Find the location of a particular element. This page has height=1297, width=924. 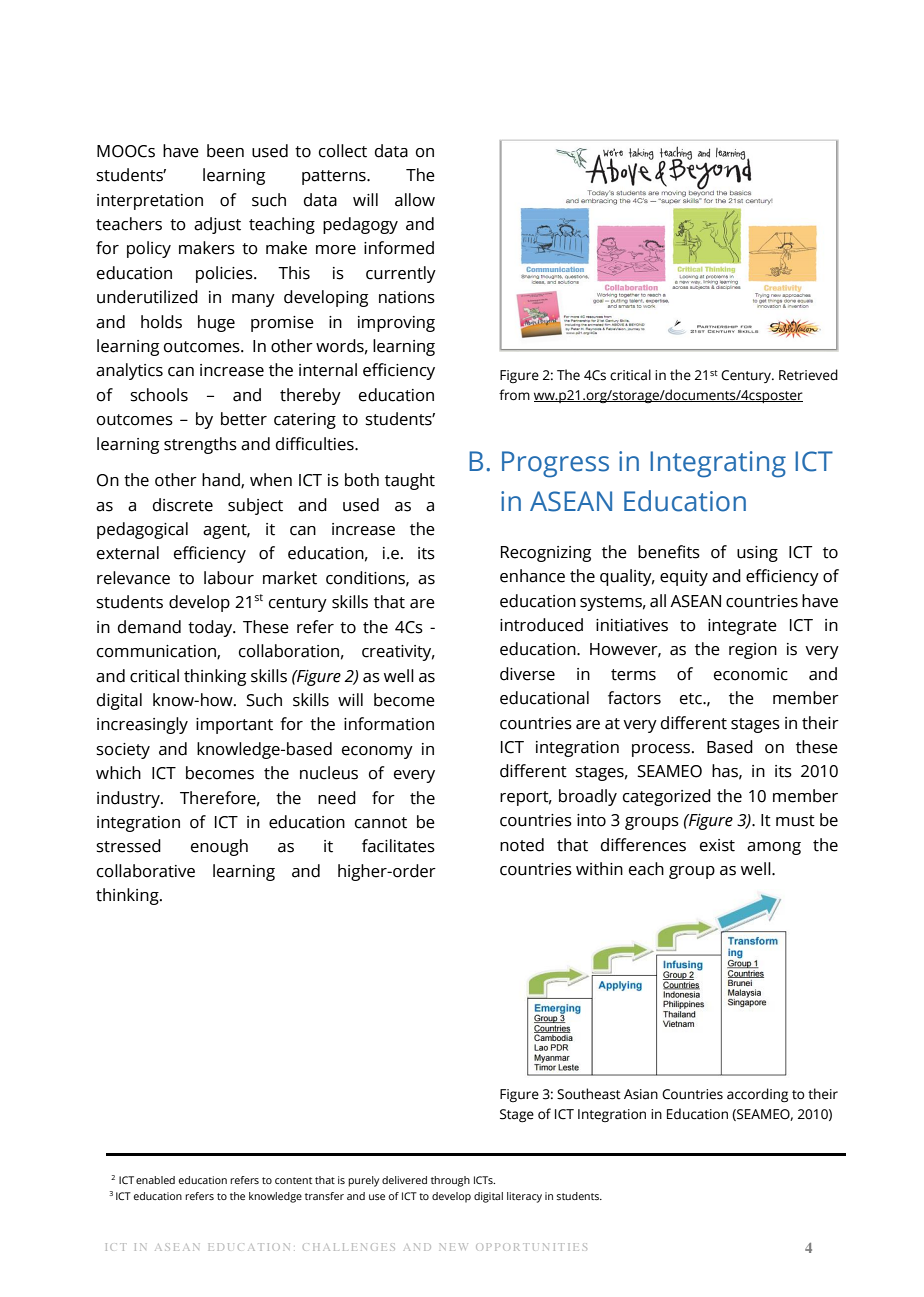

been is located at coordinates (225, 151).
